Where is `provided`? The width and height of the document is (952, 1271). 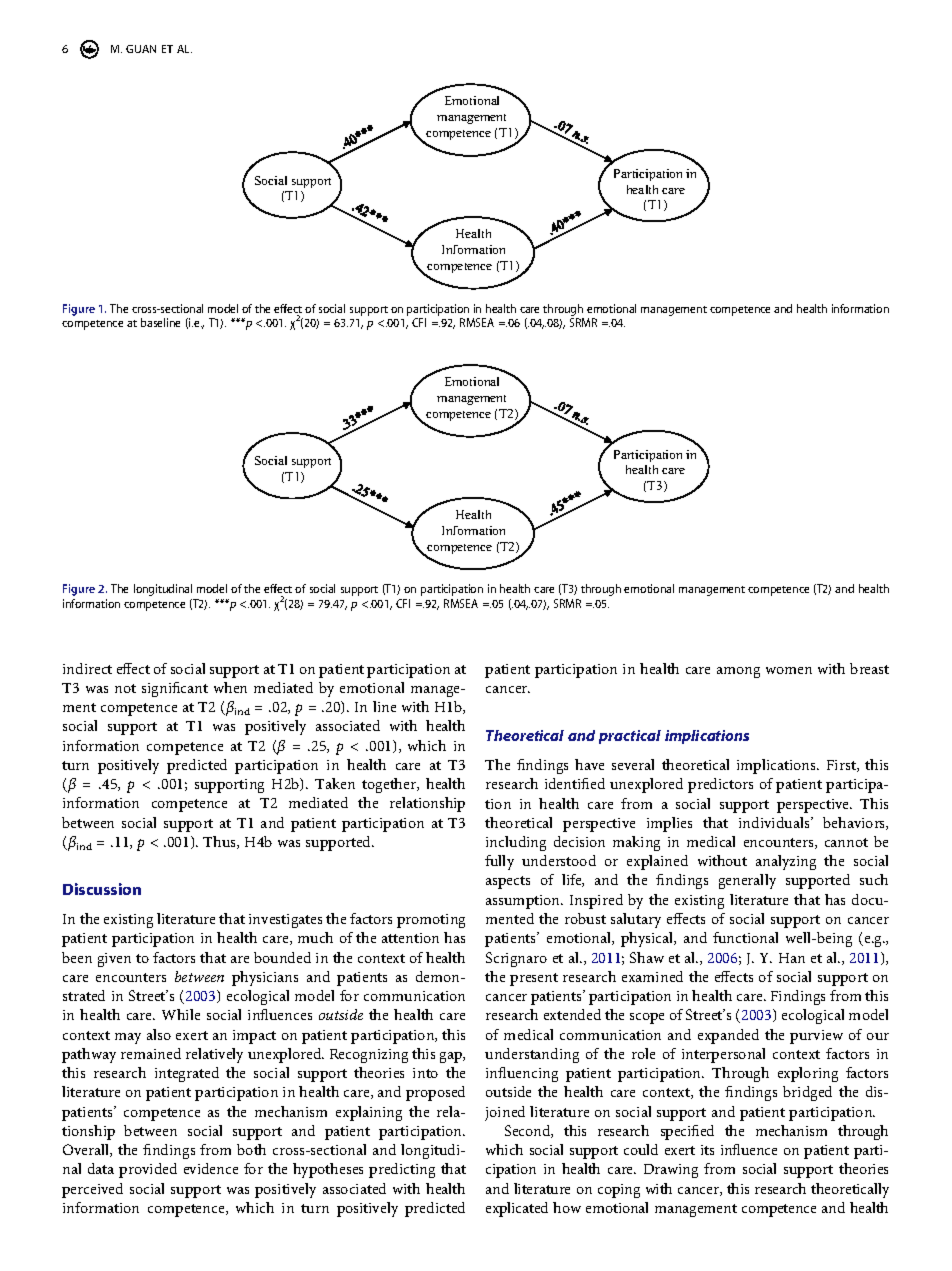 provided is located at coordinates (148, 1170).
